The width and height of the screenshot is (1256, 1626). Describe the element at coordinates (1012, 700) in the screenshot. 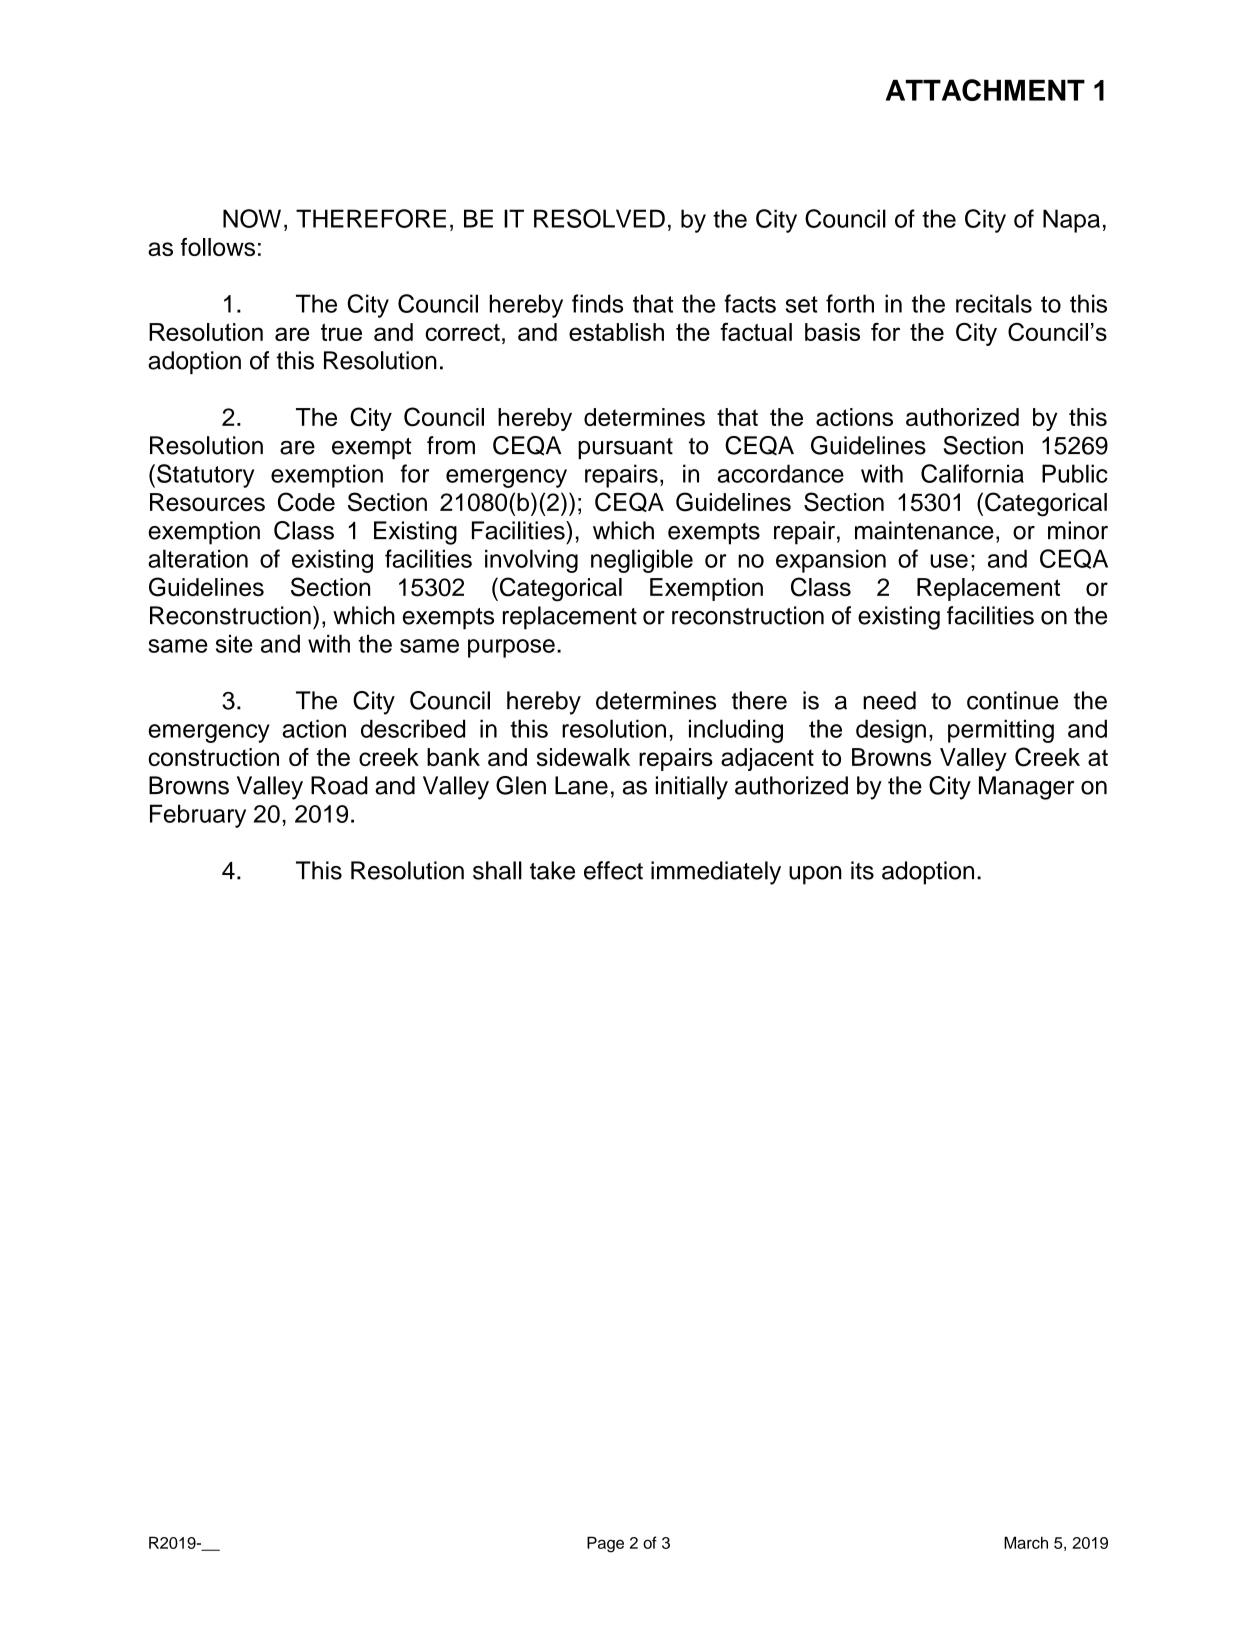

I see `continue` at that location.
